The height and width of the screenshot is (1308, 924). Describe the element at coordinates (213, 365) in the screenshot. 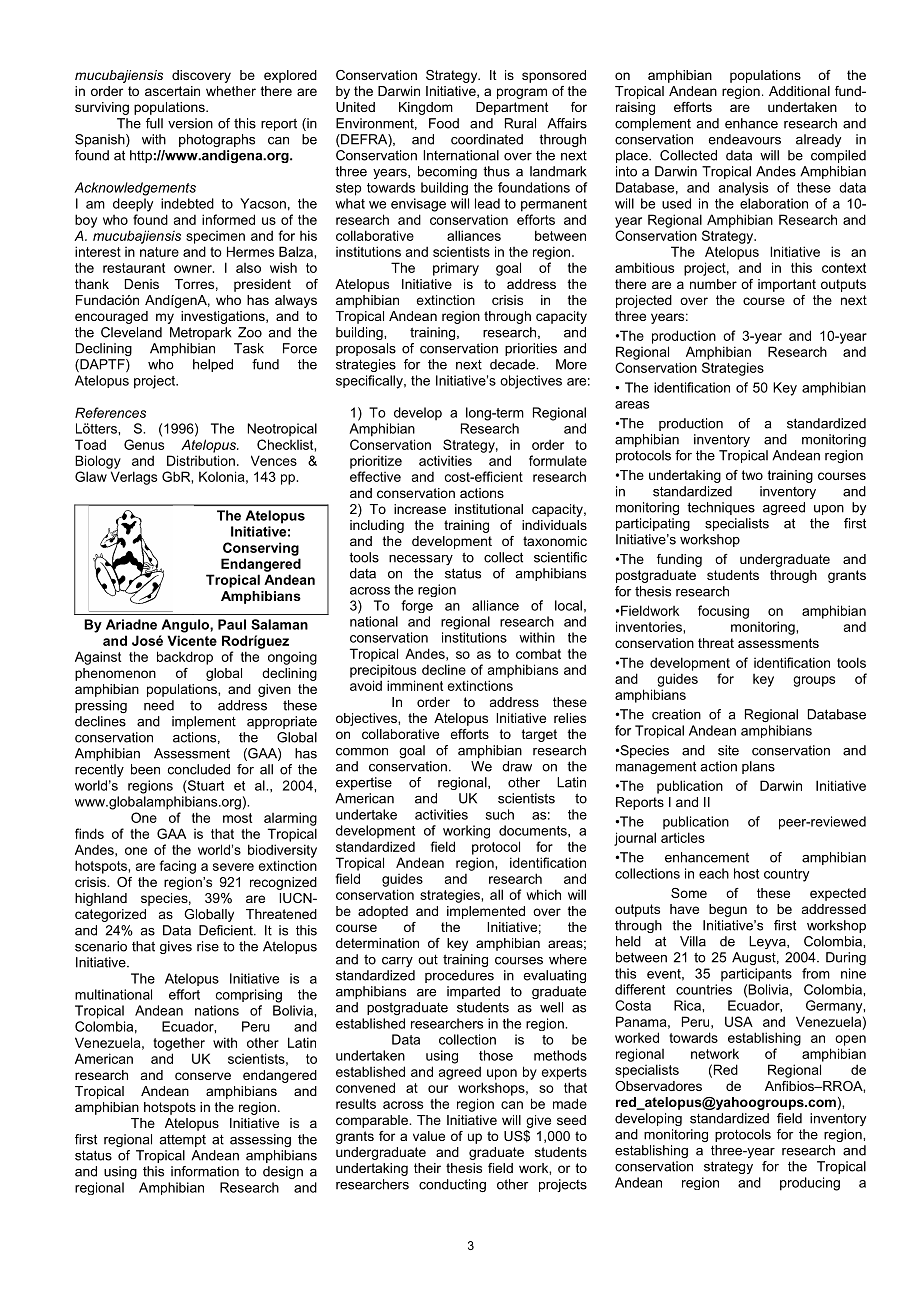

I see `helped` at that location.
